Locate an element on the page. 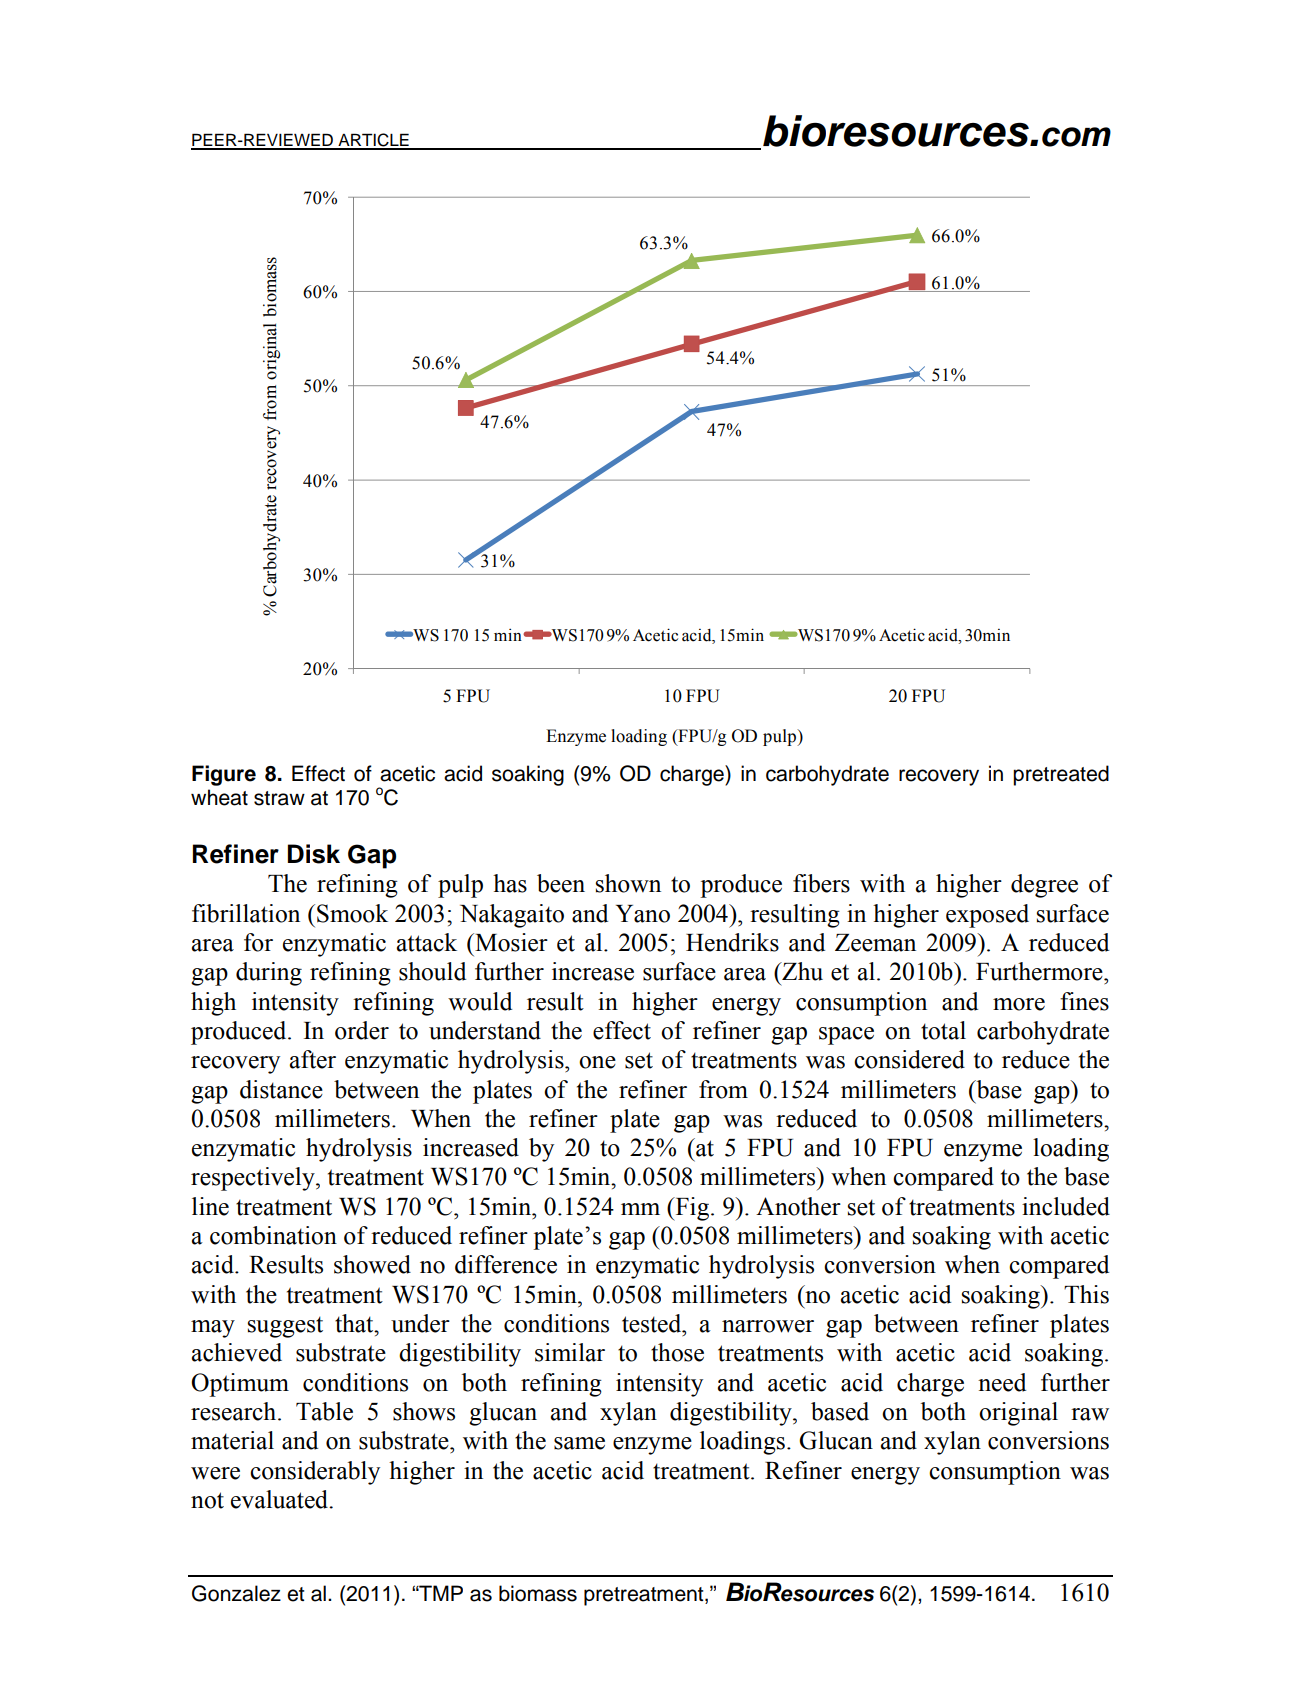 This image has width=1301, height=1683. shown is located at coordinates (628, 883).
